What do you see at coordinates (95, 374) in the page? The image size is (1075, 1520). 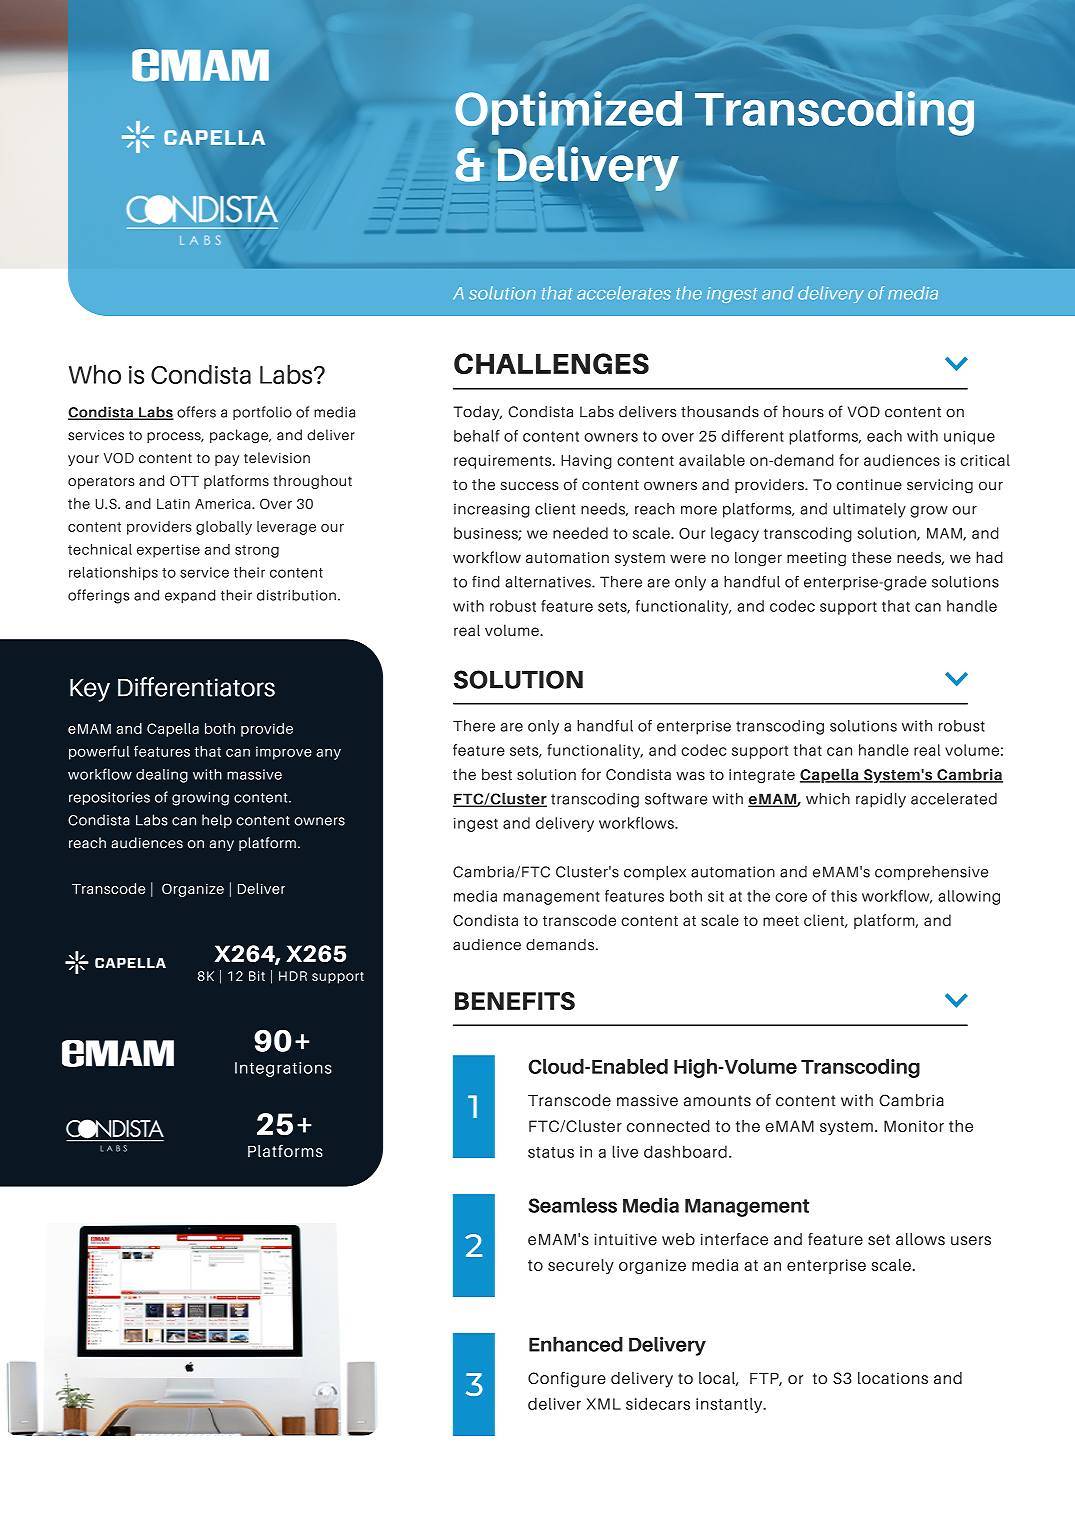 I see `Who` at bounding box center [95, 374].
